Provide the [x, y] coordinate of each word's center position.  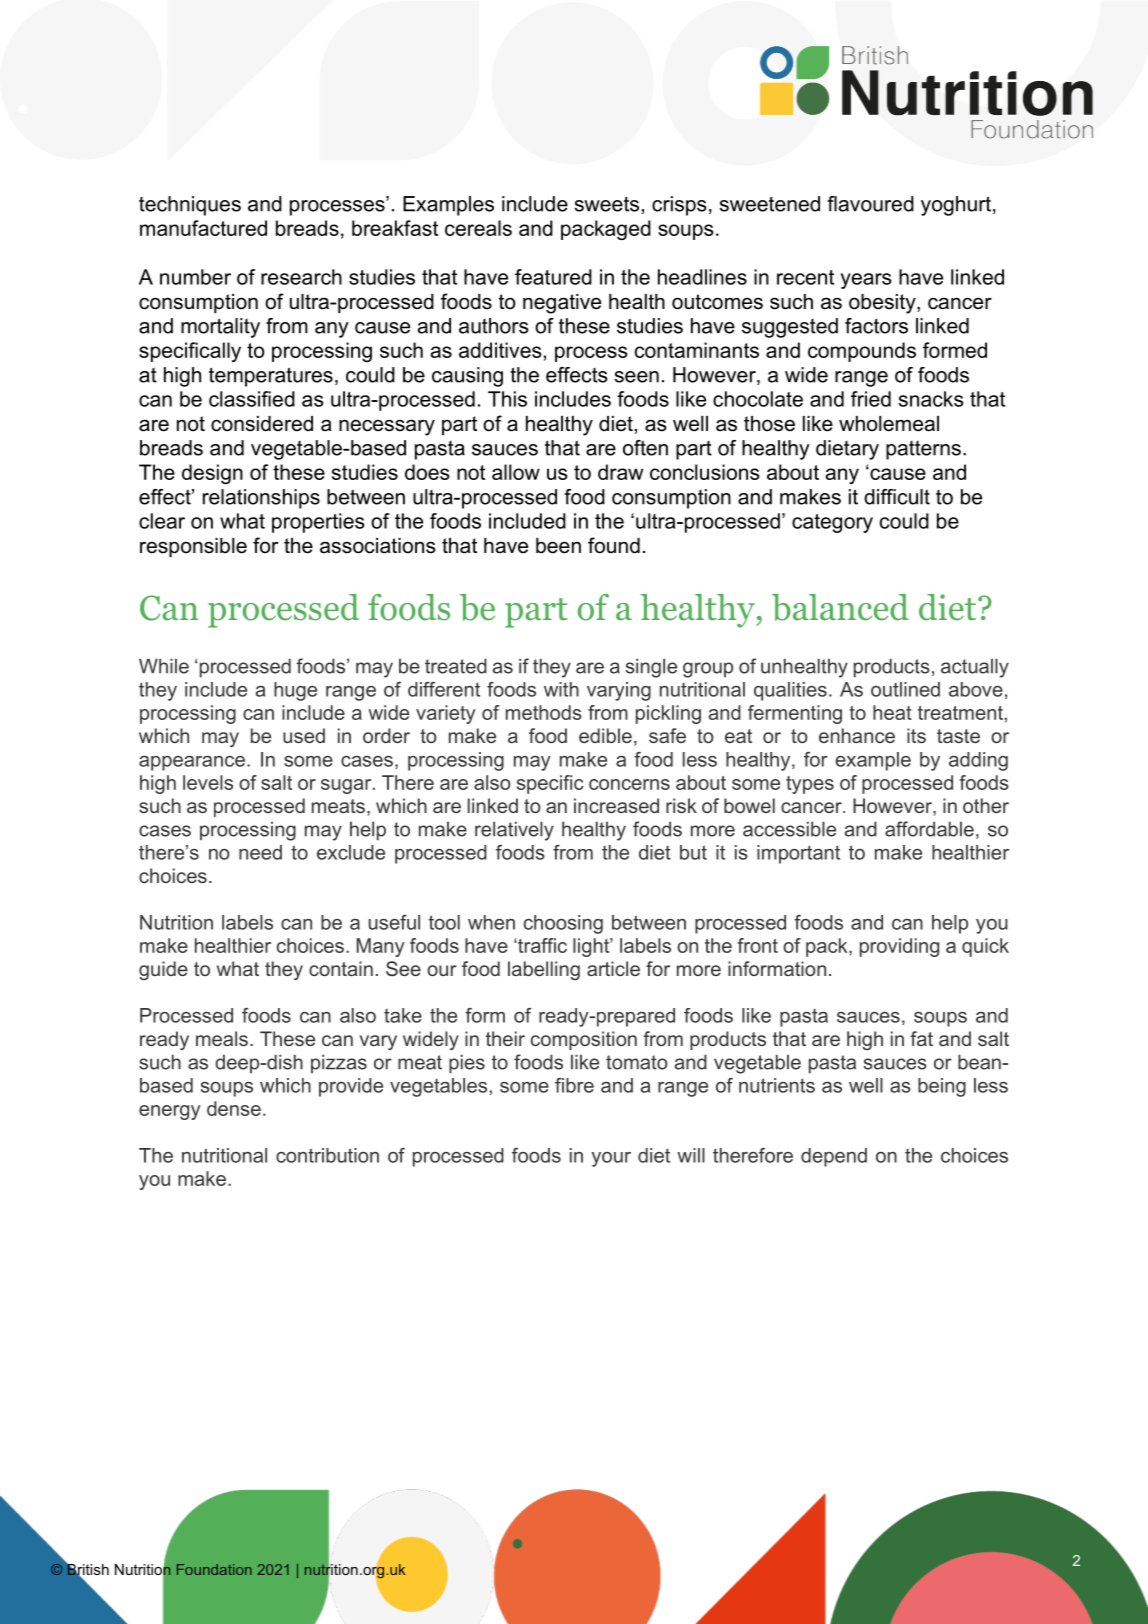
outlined [905, 689]
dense [234, 1108]
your [611, 1159]
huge [295, 691]
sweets [607, 204]
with [561, 689]
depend [834, 1157]
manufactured [203, 228]
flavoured [870, 204]
